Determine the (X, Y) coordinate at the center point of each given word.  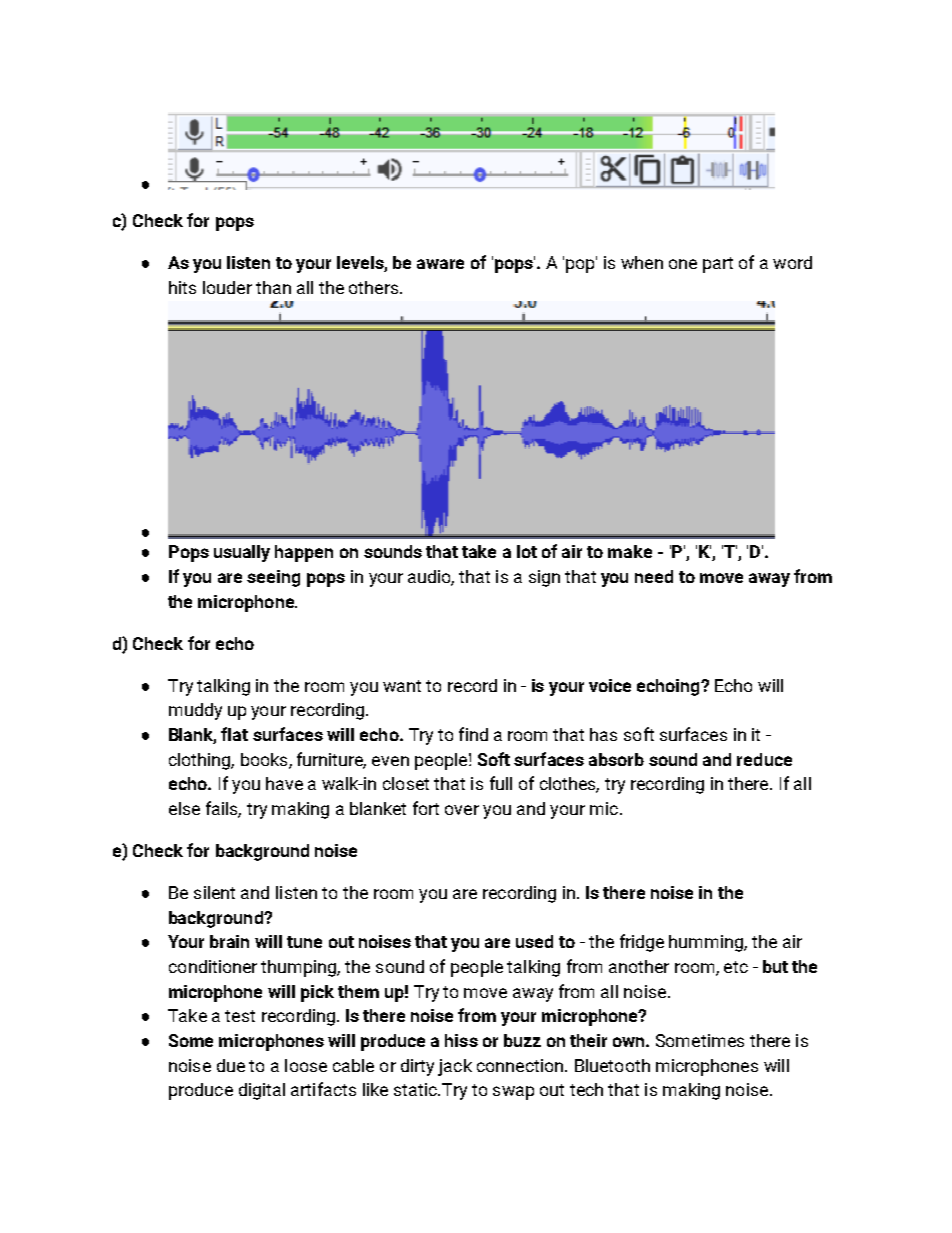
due (231, 1065)
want (402, 686)
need (654, 576)
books (265, 760)
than (273, 287)
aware (440, 264)
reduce (764, 759)
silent (214, 892)
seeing (273, 578)
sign (544, 578)
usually (242, 553)
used (534, 941)
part (718, 265)
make (630, 551)
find (473, 734)
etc (736, 967)
